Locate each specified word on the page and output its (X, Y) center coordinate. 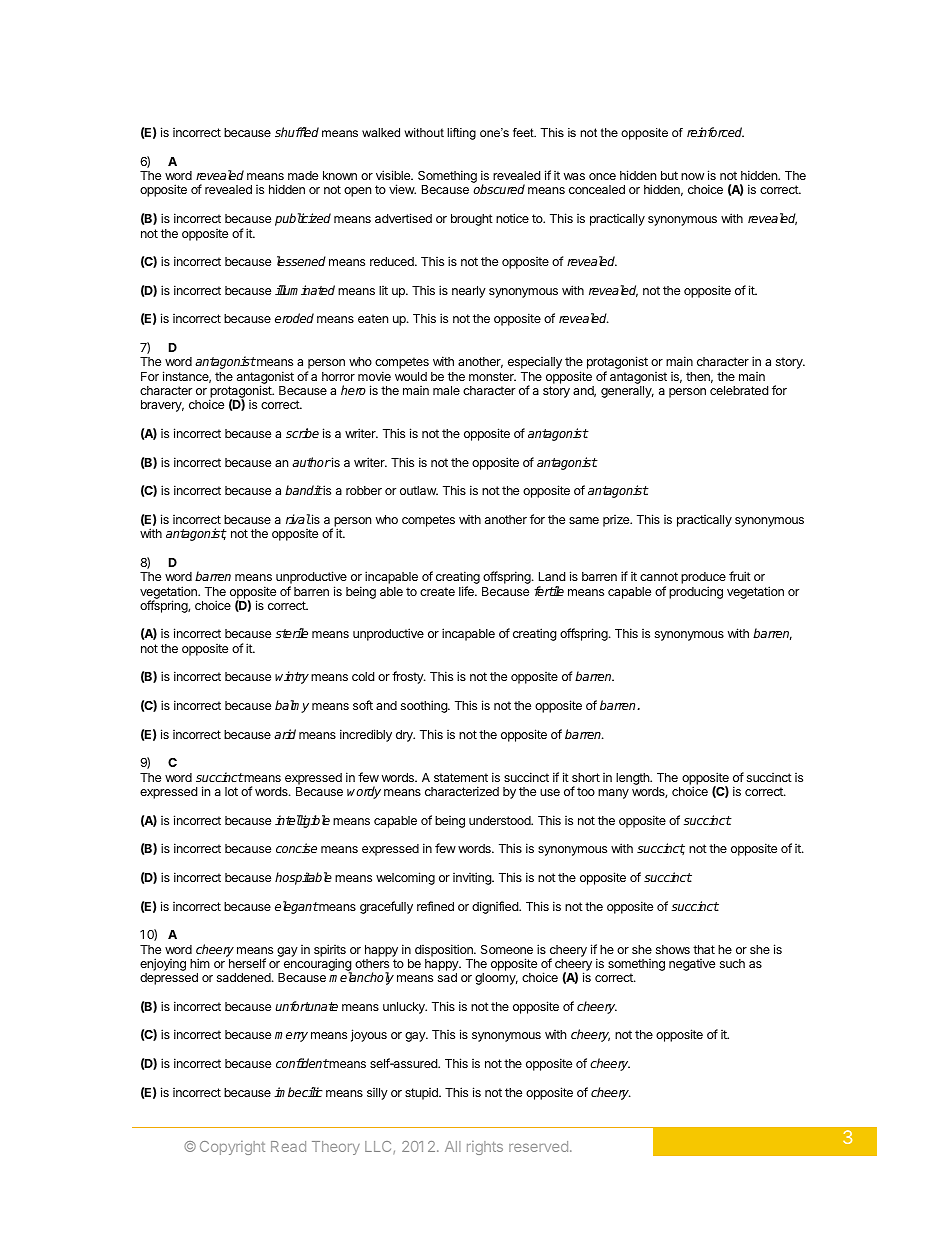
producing (696, 592)
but (669, 175)
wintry (292, 677)
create (437, 591)
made (303, 175)
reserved (538, 1146)
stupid (422, 1094)
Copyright (232, 1148)
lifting (461, 134)
